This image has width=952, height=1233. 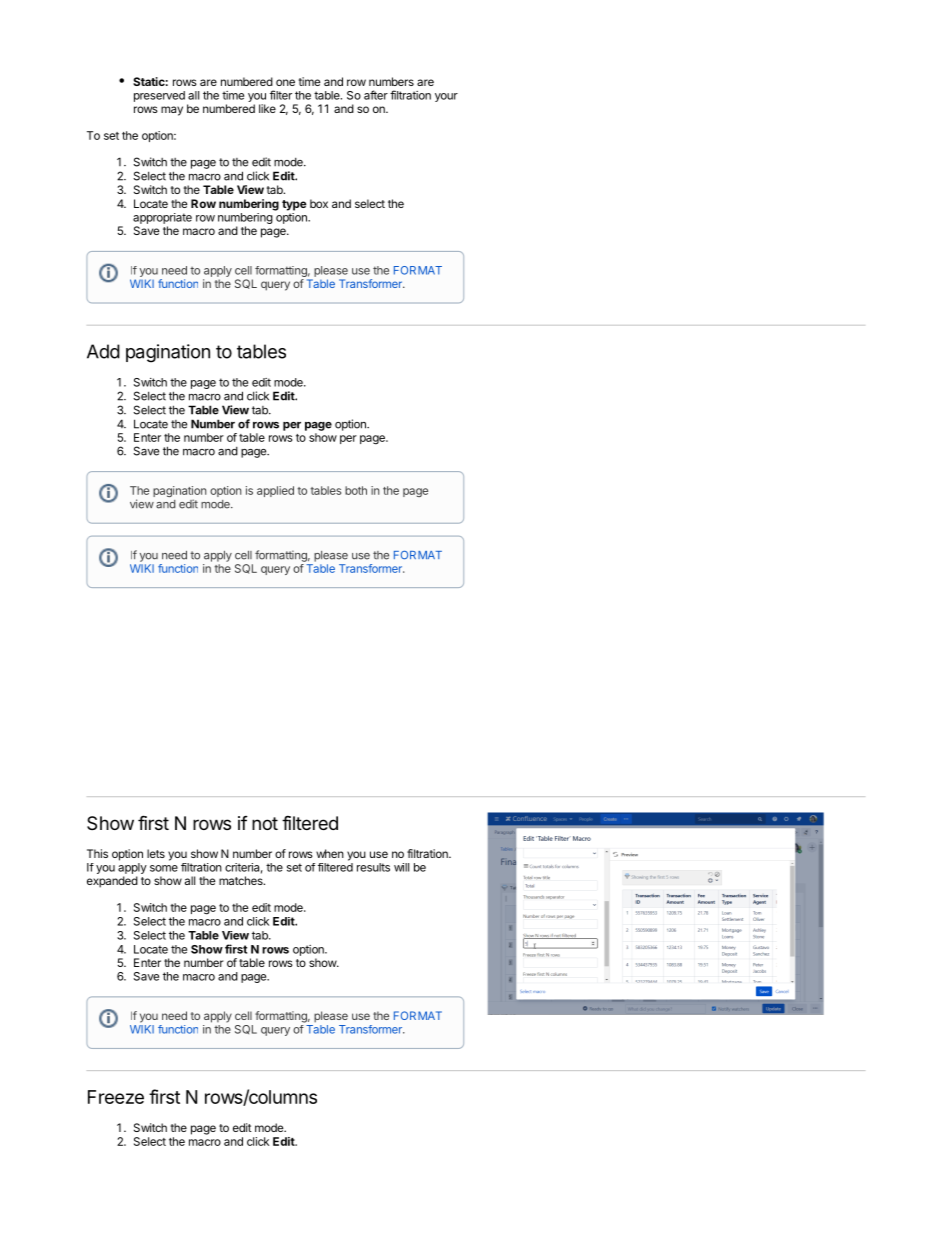 I want to click on both, so click(x=356, y=490).
